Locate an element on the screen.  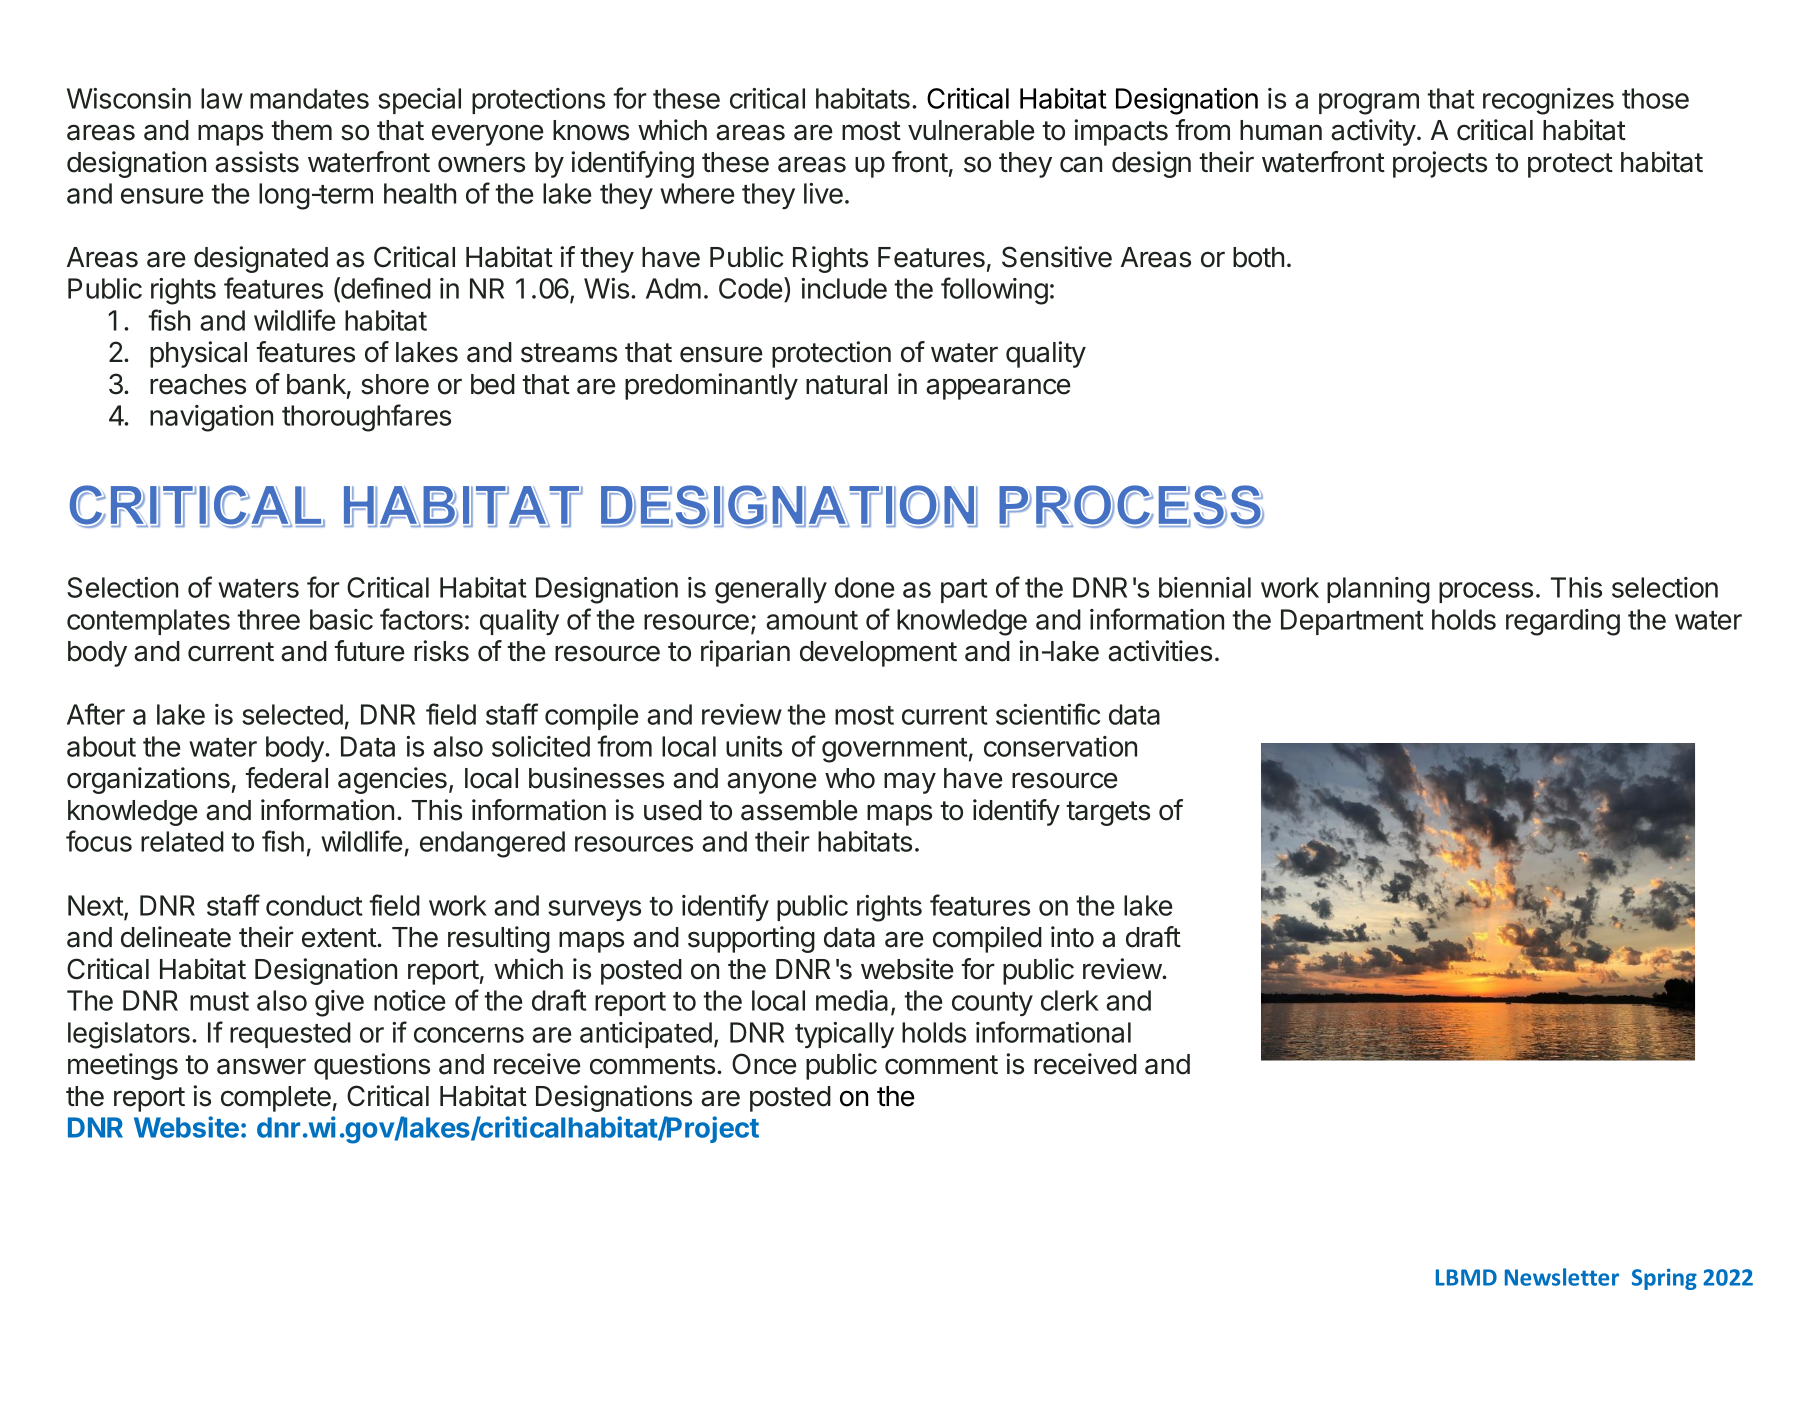
Newsletter is located at coordinates (1562, 1277).
